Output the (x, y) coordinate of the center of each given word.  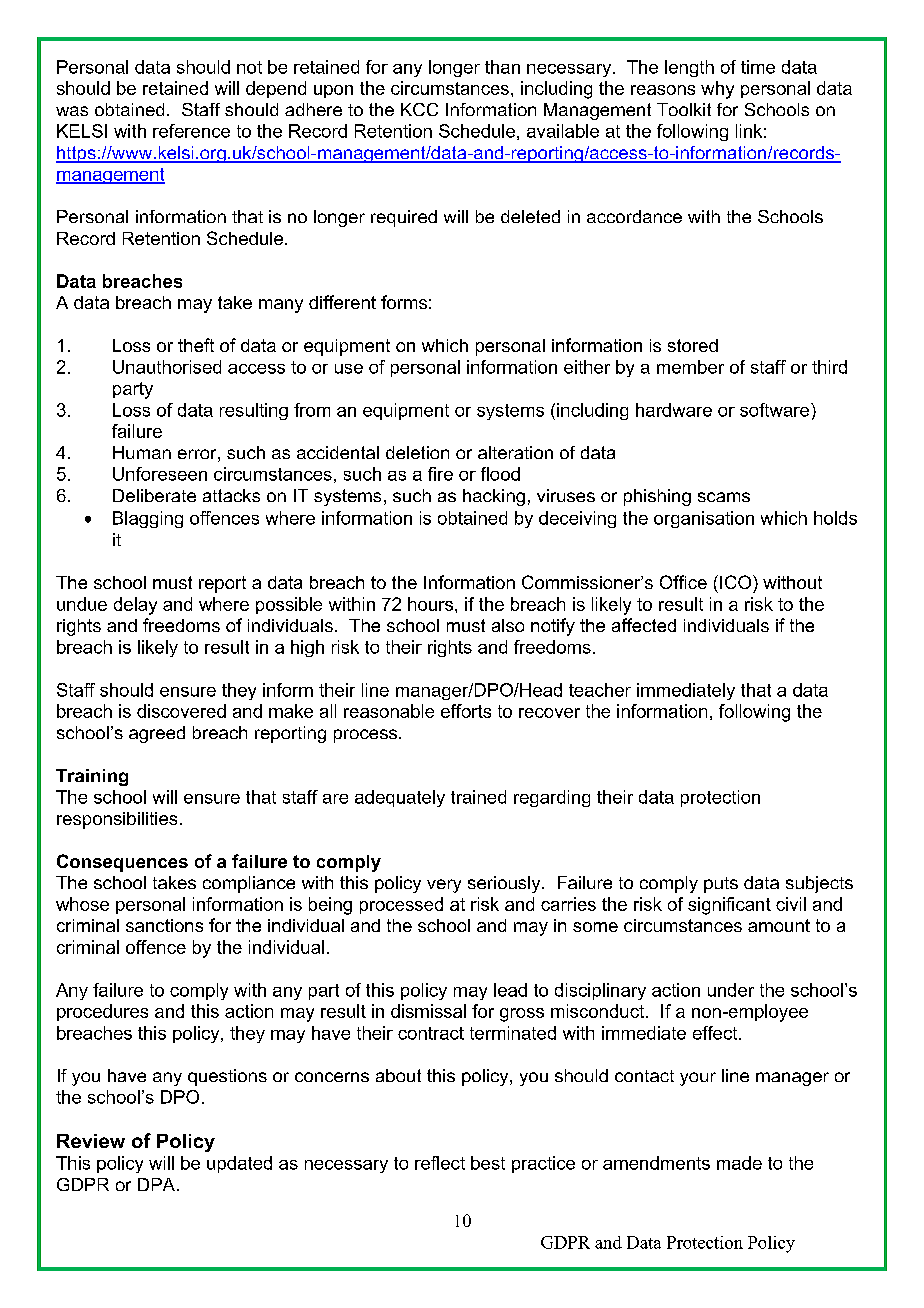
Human (142, 452)
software (776, 410)
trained (478, 797)
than (502, 67)
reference (191, 131)
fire (440, 474)
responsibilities (117, 820)
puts (721, 885)
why (717, 90)
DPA (156, 1184)
